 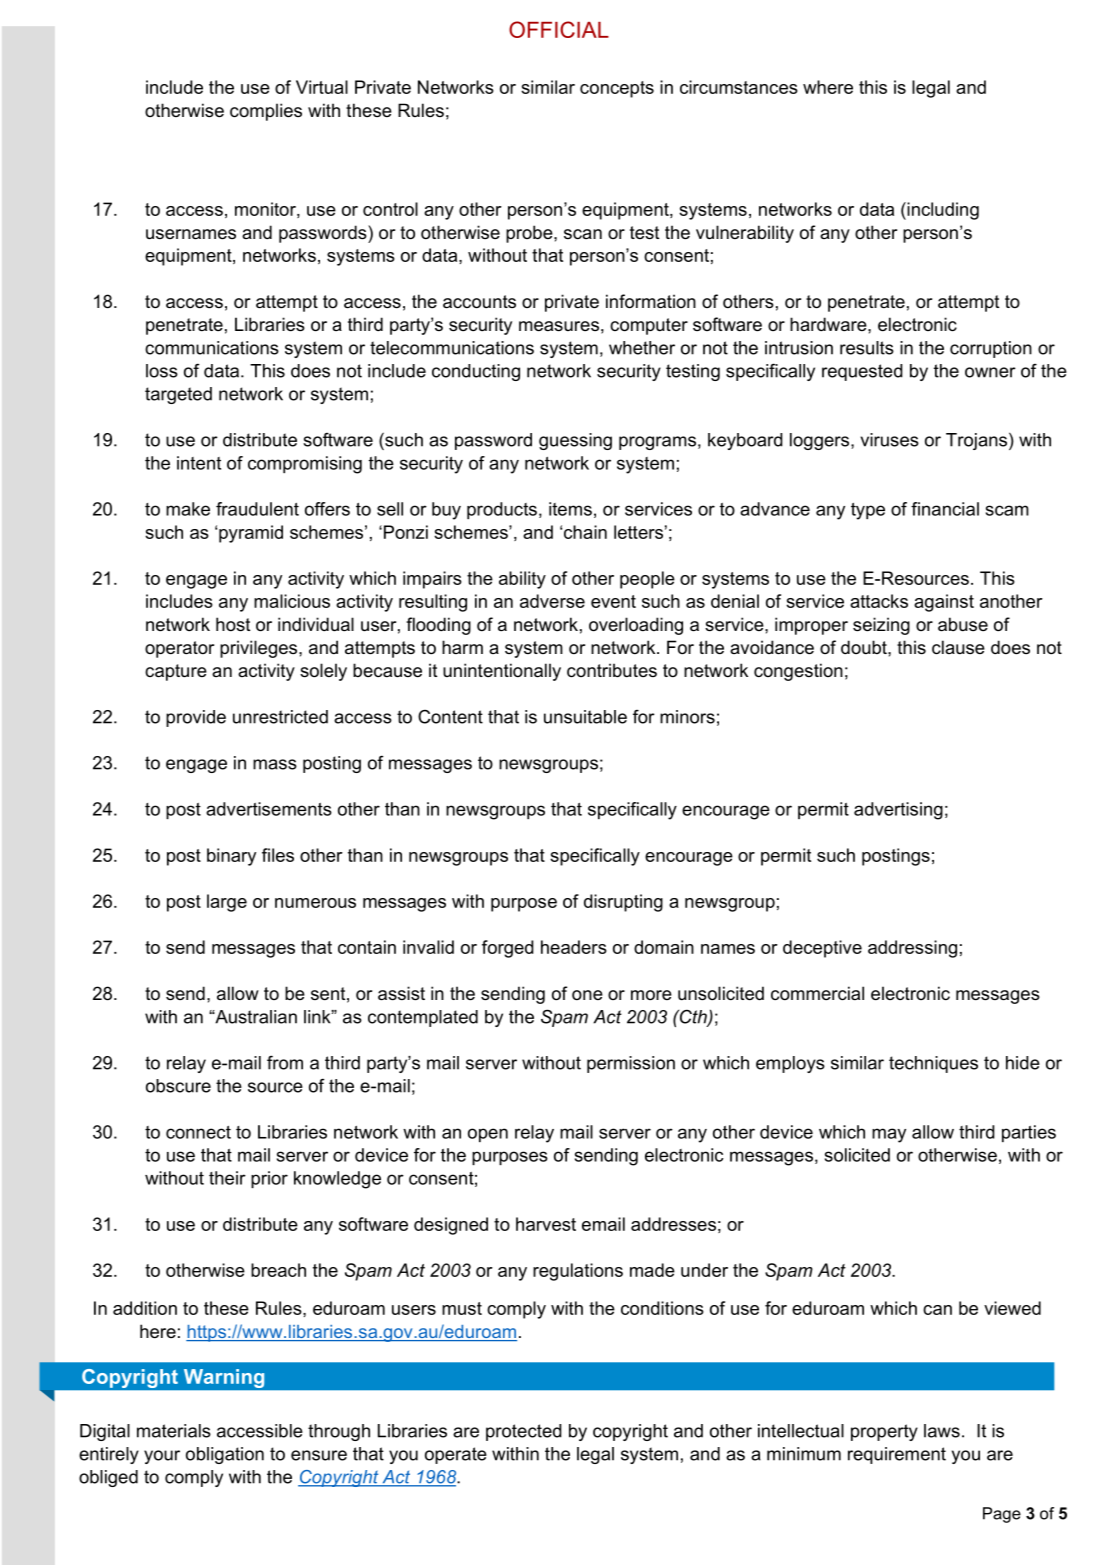 I want to click on targeted, so click(x=178, y=395).
